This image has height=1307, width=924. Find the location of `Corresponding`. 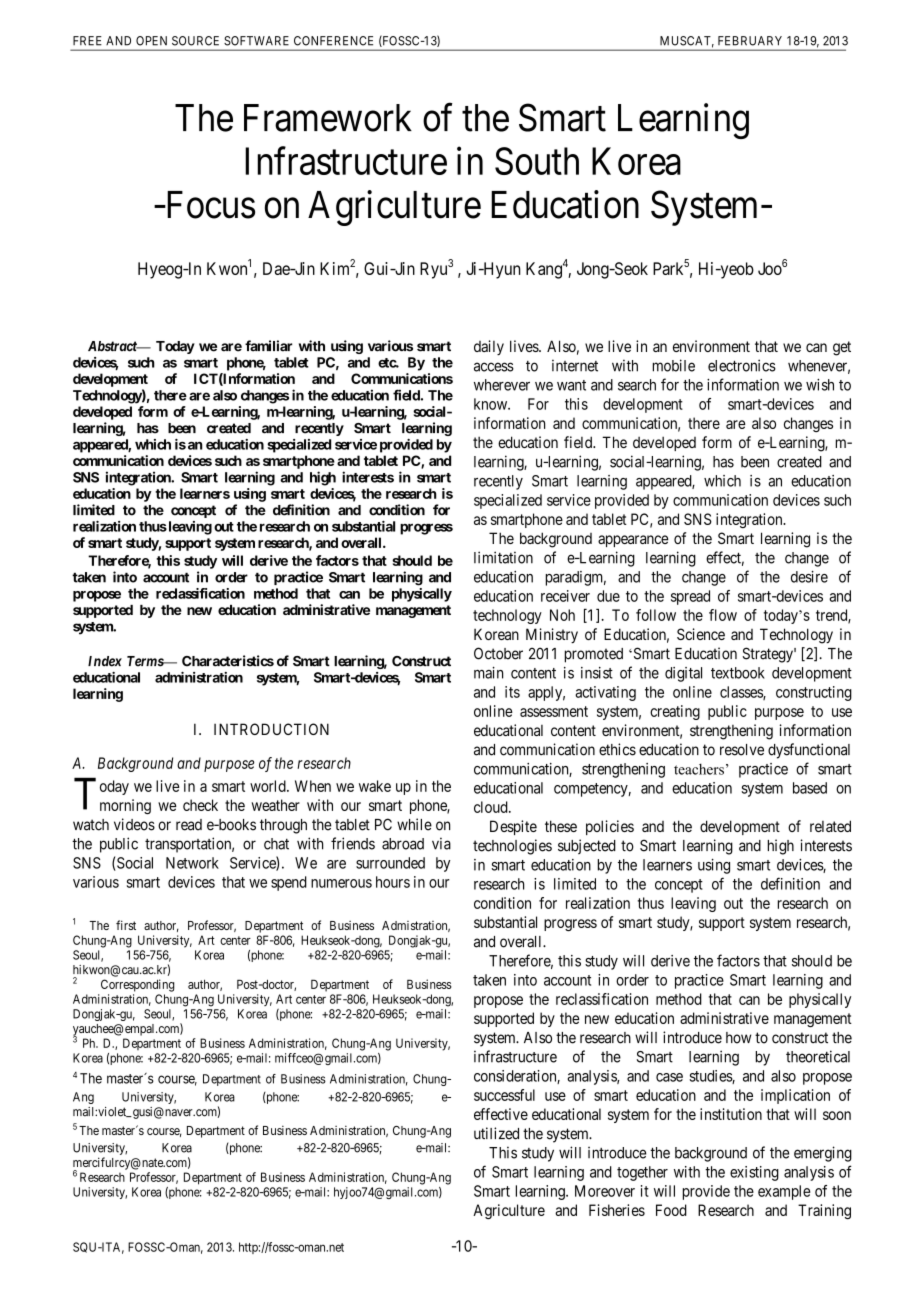

Corresponding is located at coordinates (137, 985).
